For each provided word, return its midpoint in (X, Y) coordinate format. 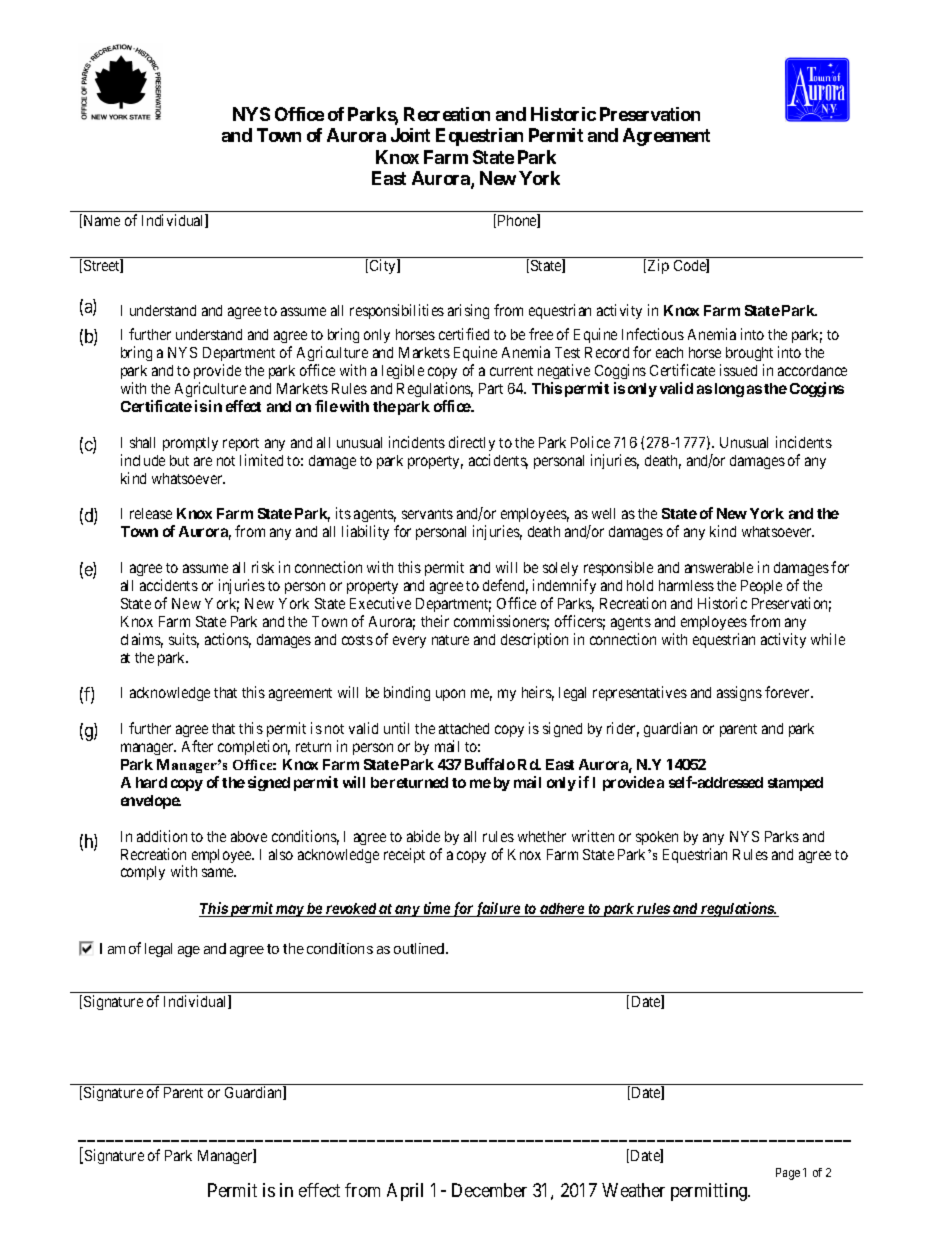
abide (423, 836)
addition (162, 836)
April (405, 1192)
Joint (410, 135)
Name (100, 221)
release (151, 513)
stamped (795, 784)
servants (427, 514)
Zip (658, 266)
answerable (719, 567)
